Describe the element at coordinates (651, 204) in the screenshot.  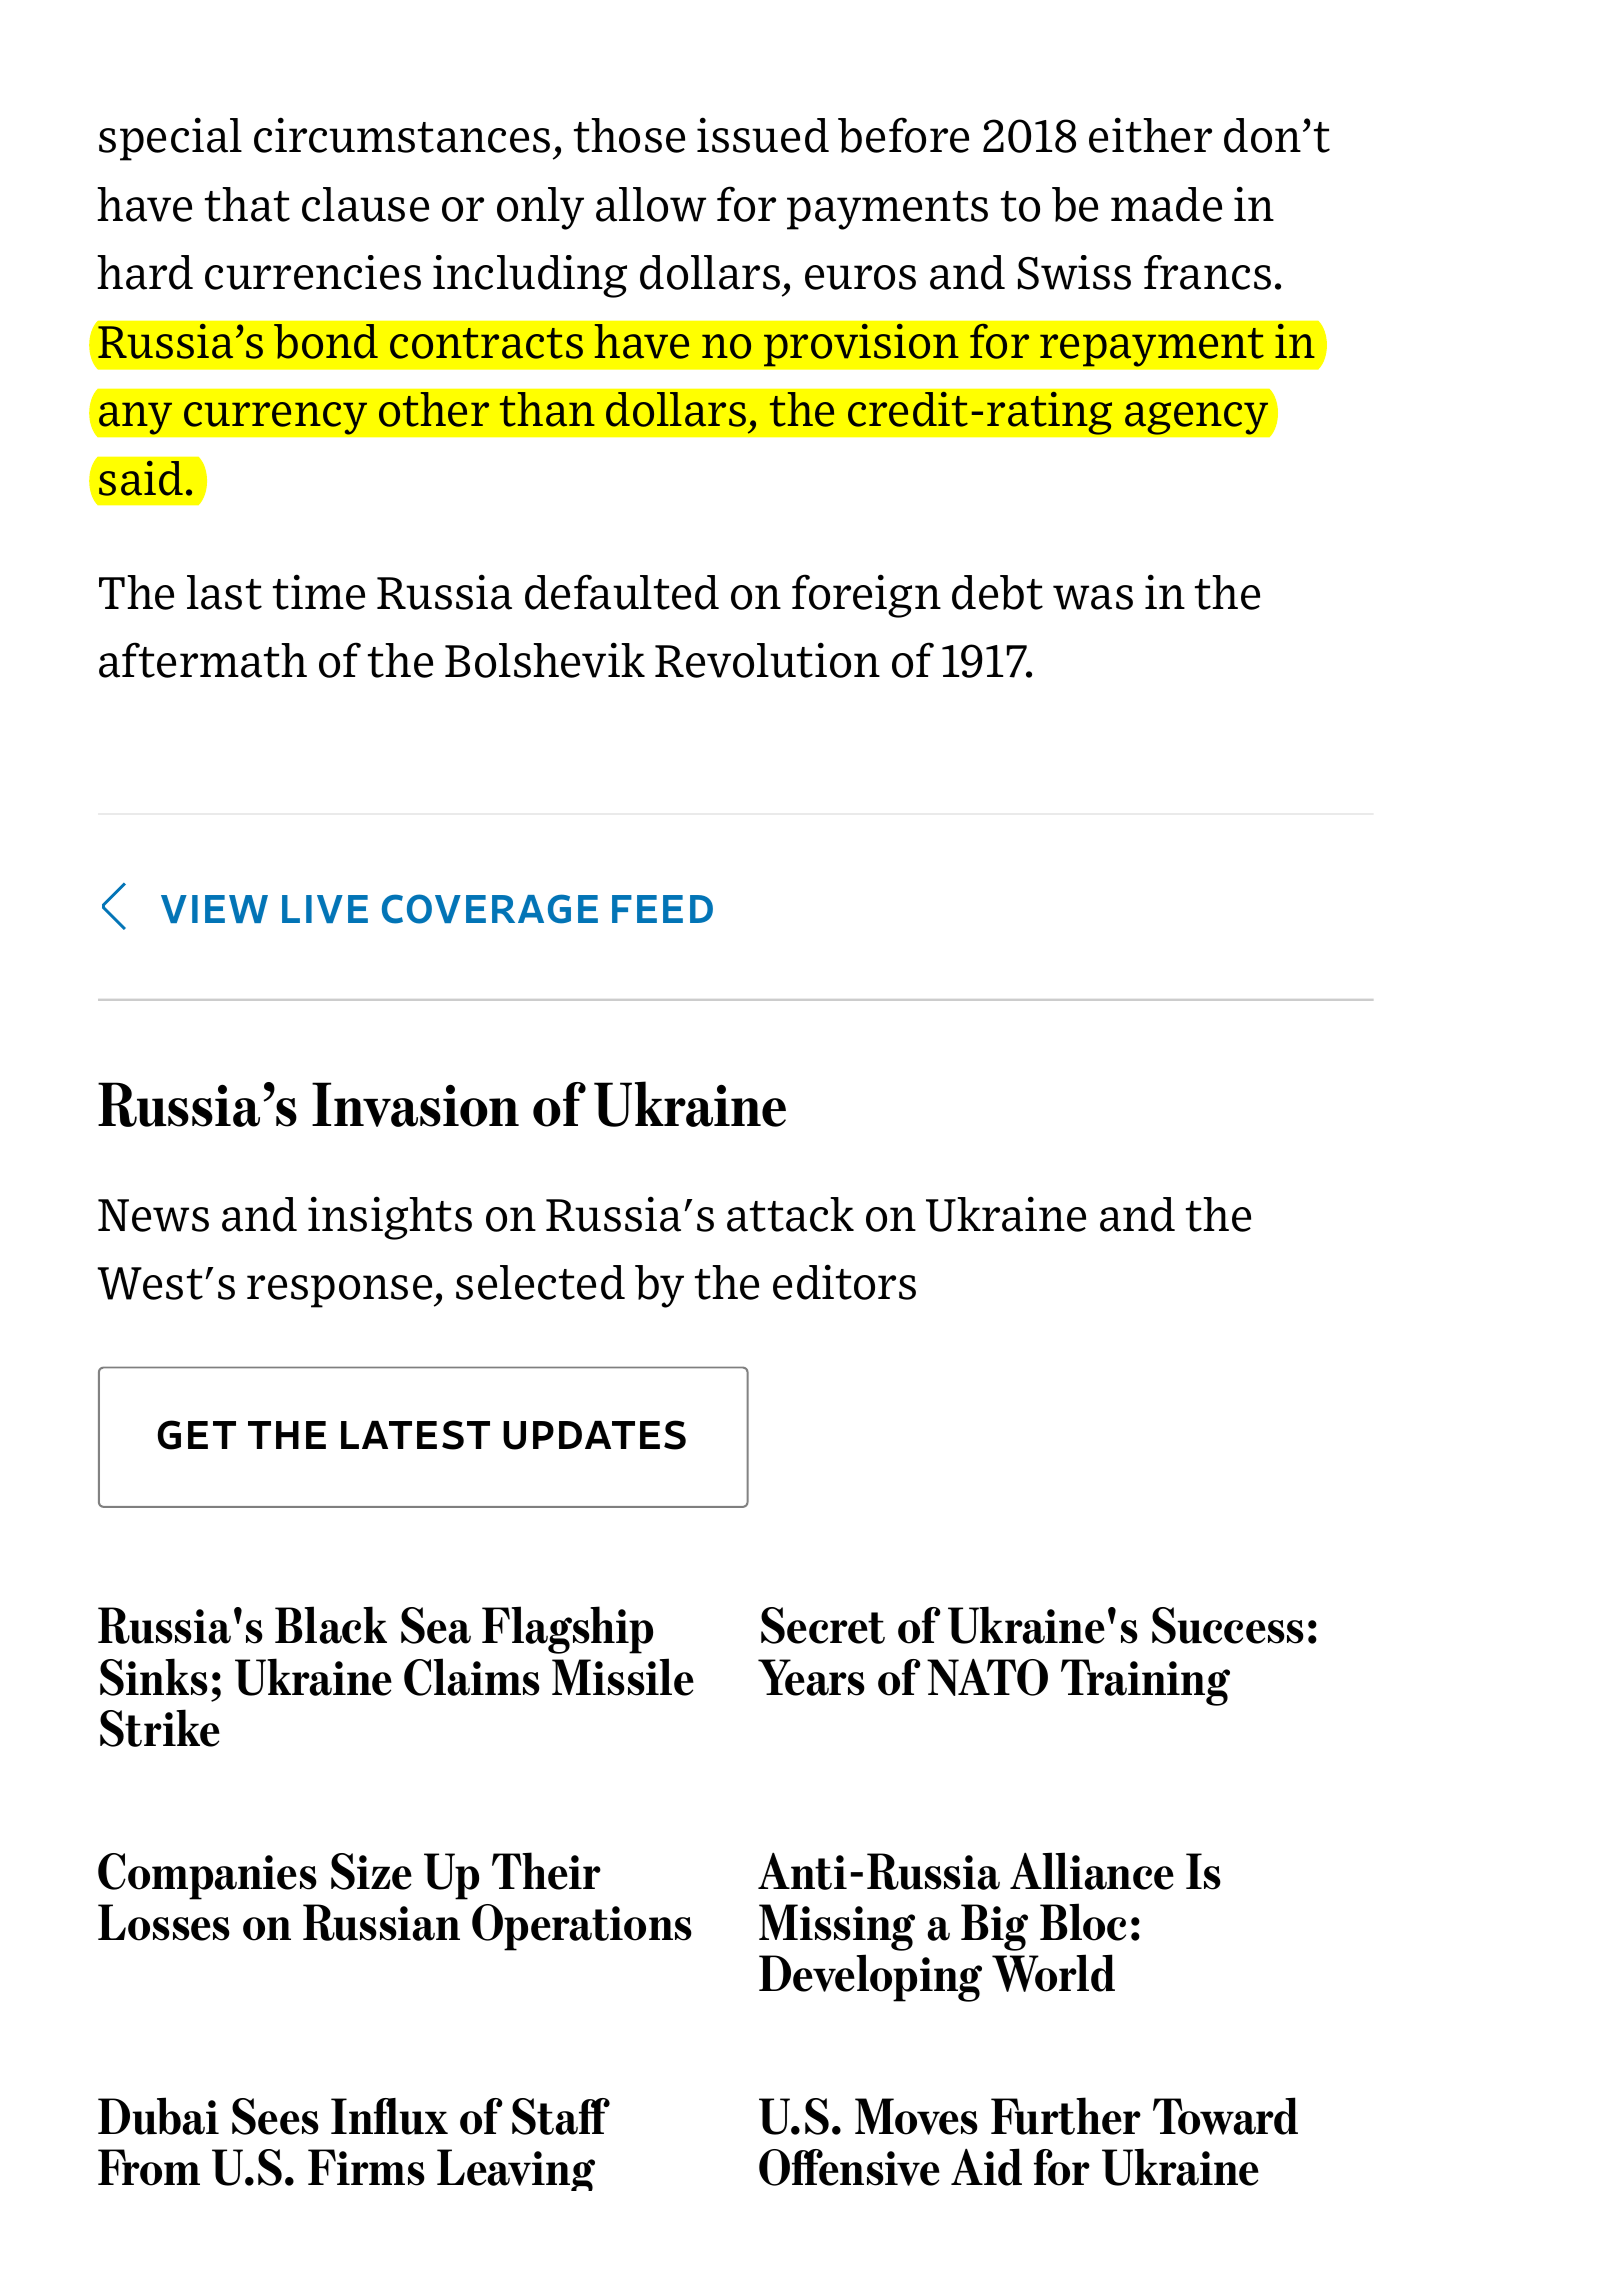
I see `allow` at that location.
